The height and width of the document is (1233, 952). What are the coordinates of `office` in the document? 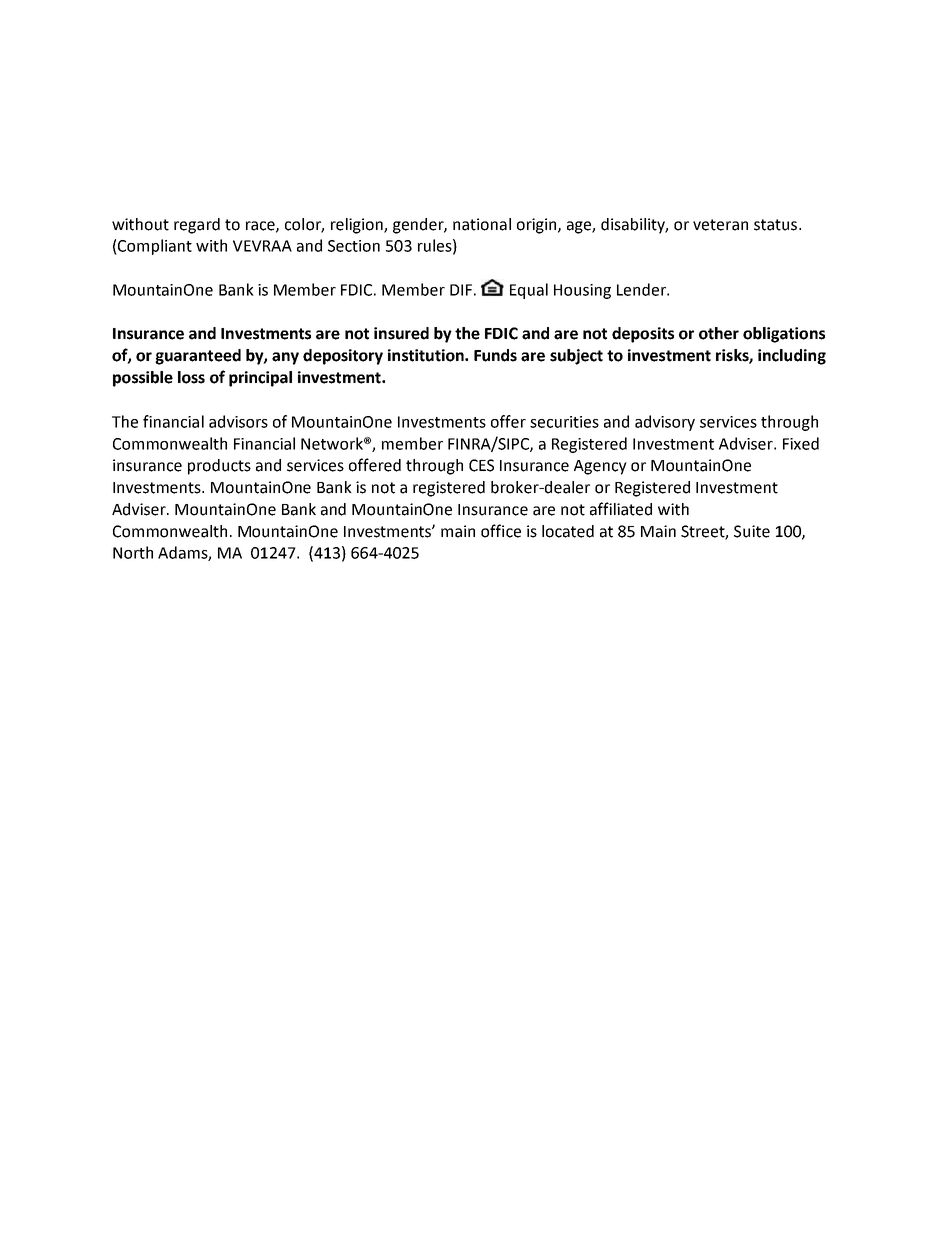 It's located at (501, 531).
